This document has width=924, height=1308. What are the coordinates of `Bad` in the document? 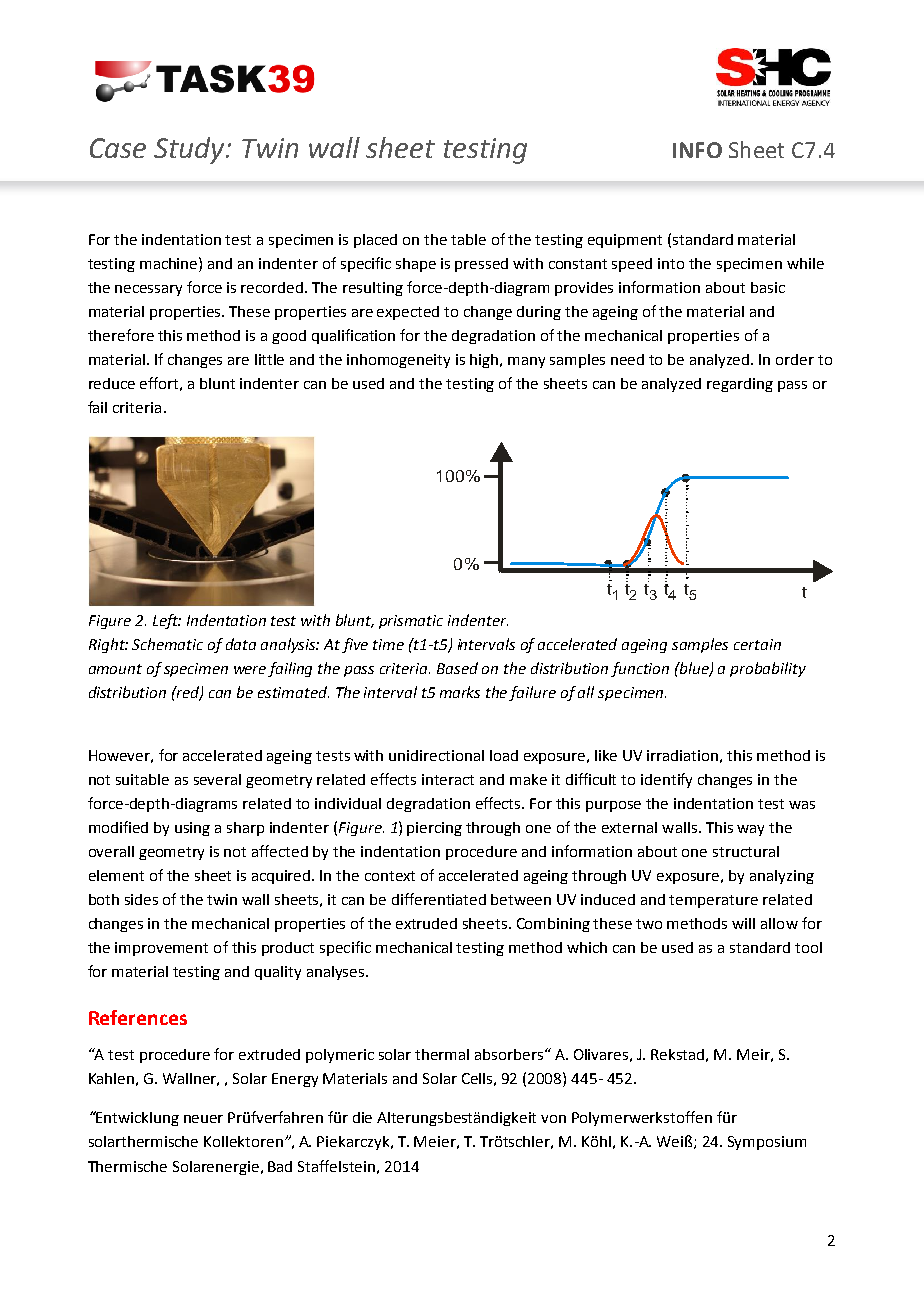 It's located at (280, 1166).
